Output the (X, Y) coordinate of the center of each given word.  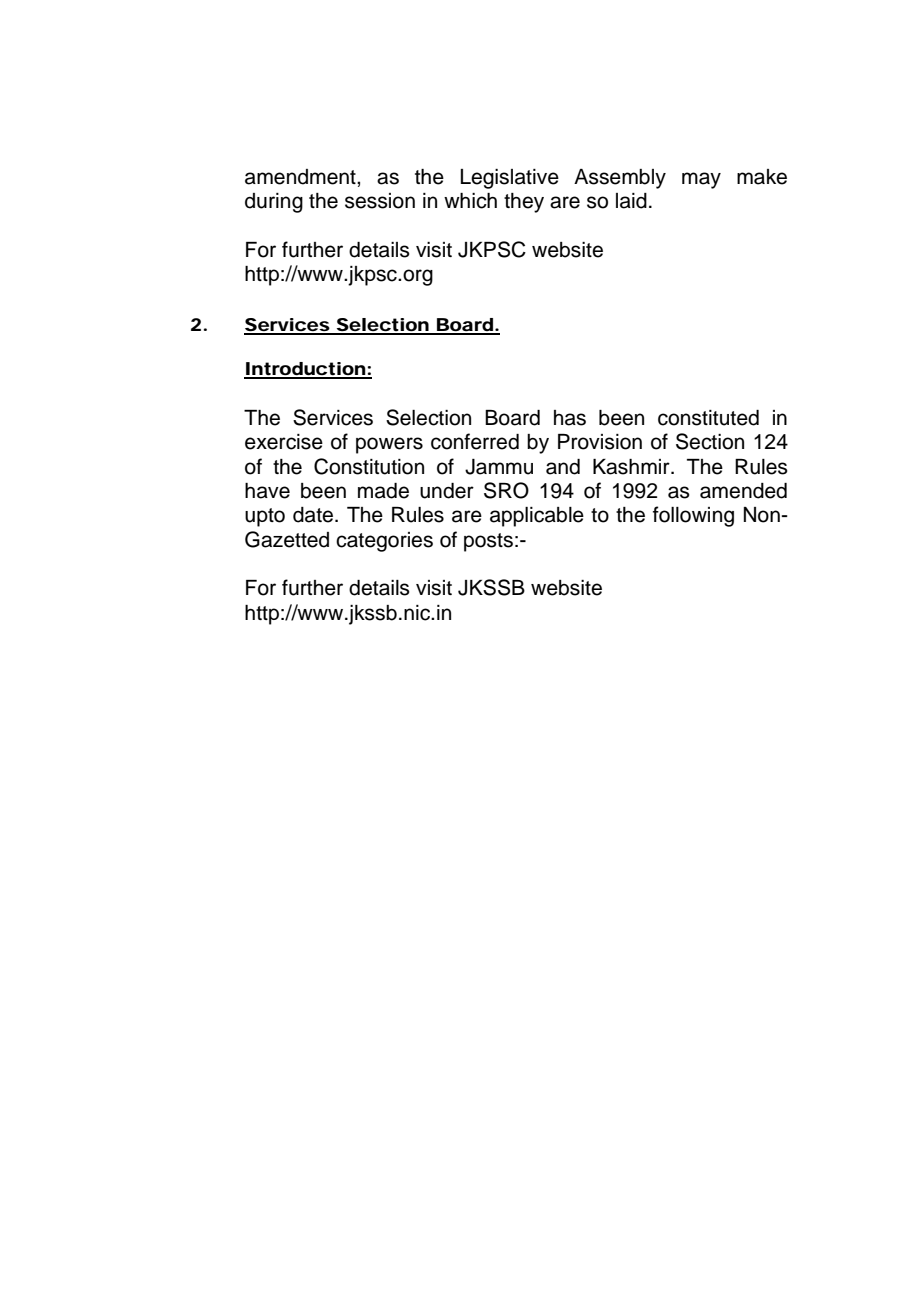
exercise (284, 442)
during (274, 203)
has (570, 418)
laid (631, 201)
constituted (708, 418)
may (701, 180)
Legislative (510, 179)
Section (710, 441)
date (314, 515)
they (524, 203)
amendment (301, 177)
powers (389, 445)
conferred (475, 441)
